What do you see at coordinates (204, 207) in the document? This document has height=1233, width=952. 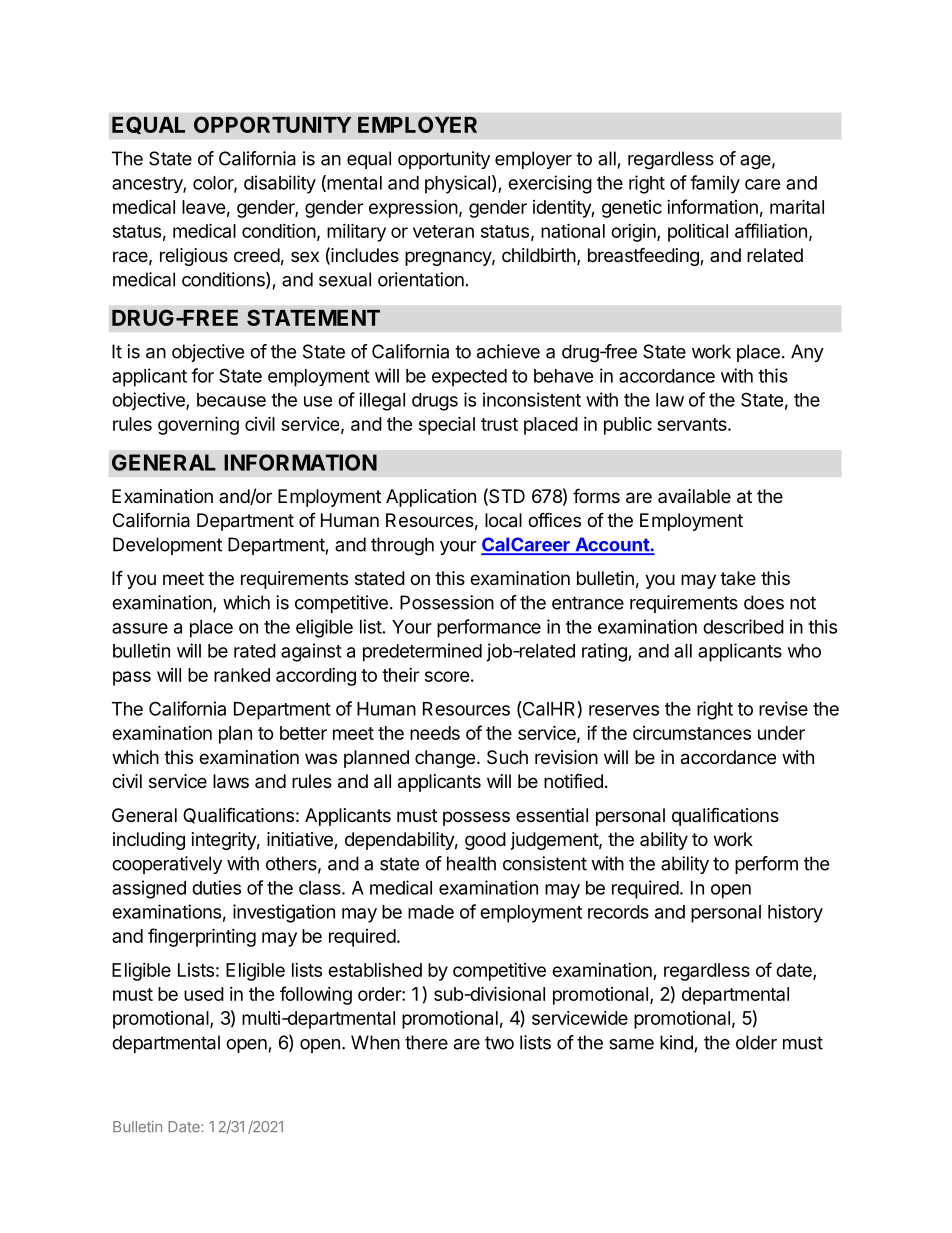 I see `leave` at bounding box center [204, 207].
